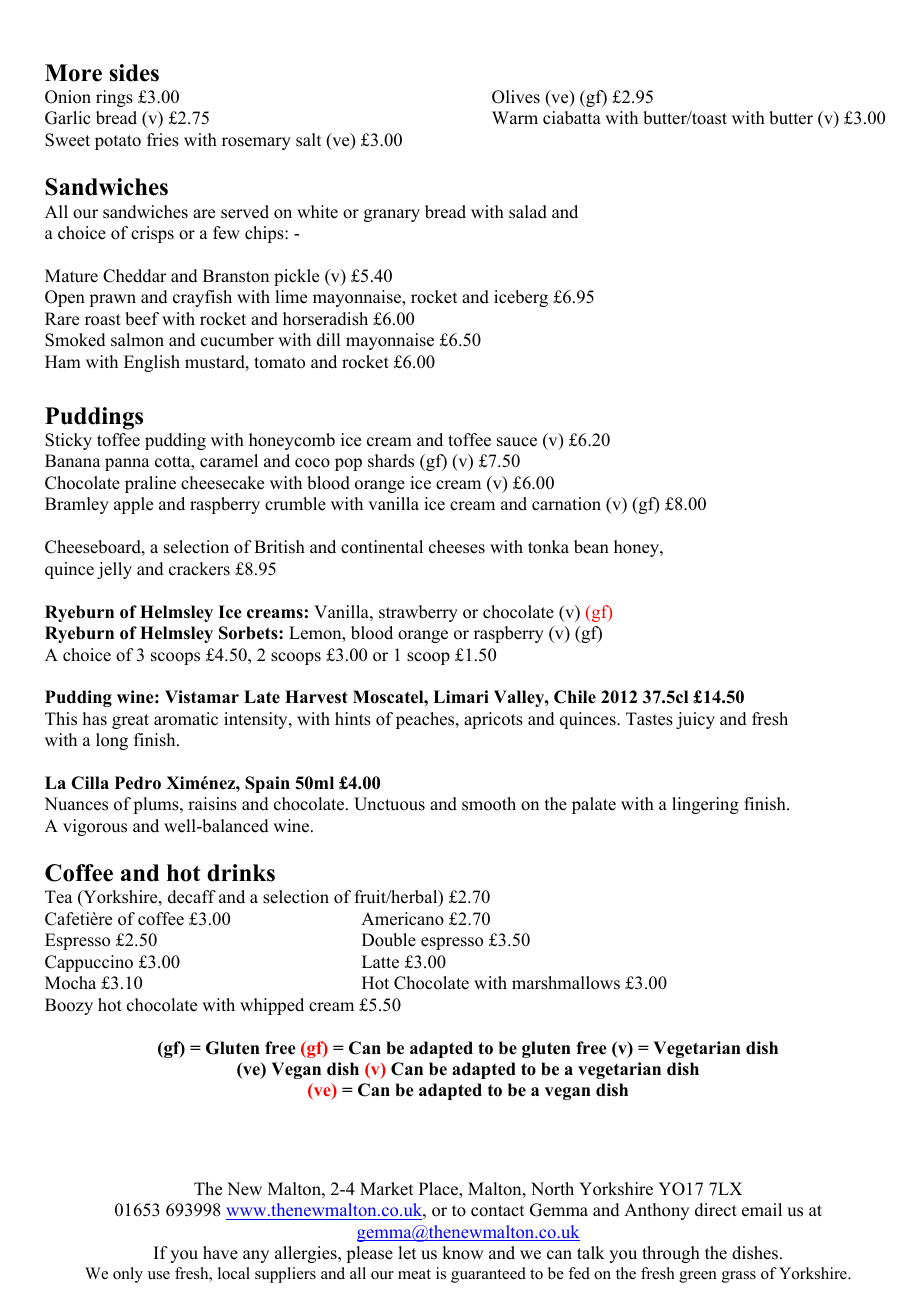 This page has width=924, height=1308. What do you see at coordinates (402, 919) in the page?
I see `Americano` at bounding box center [402, 919].
